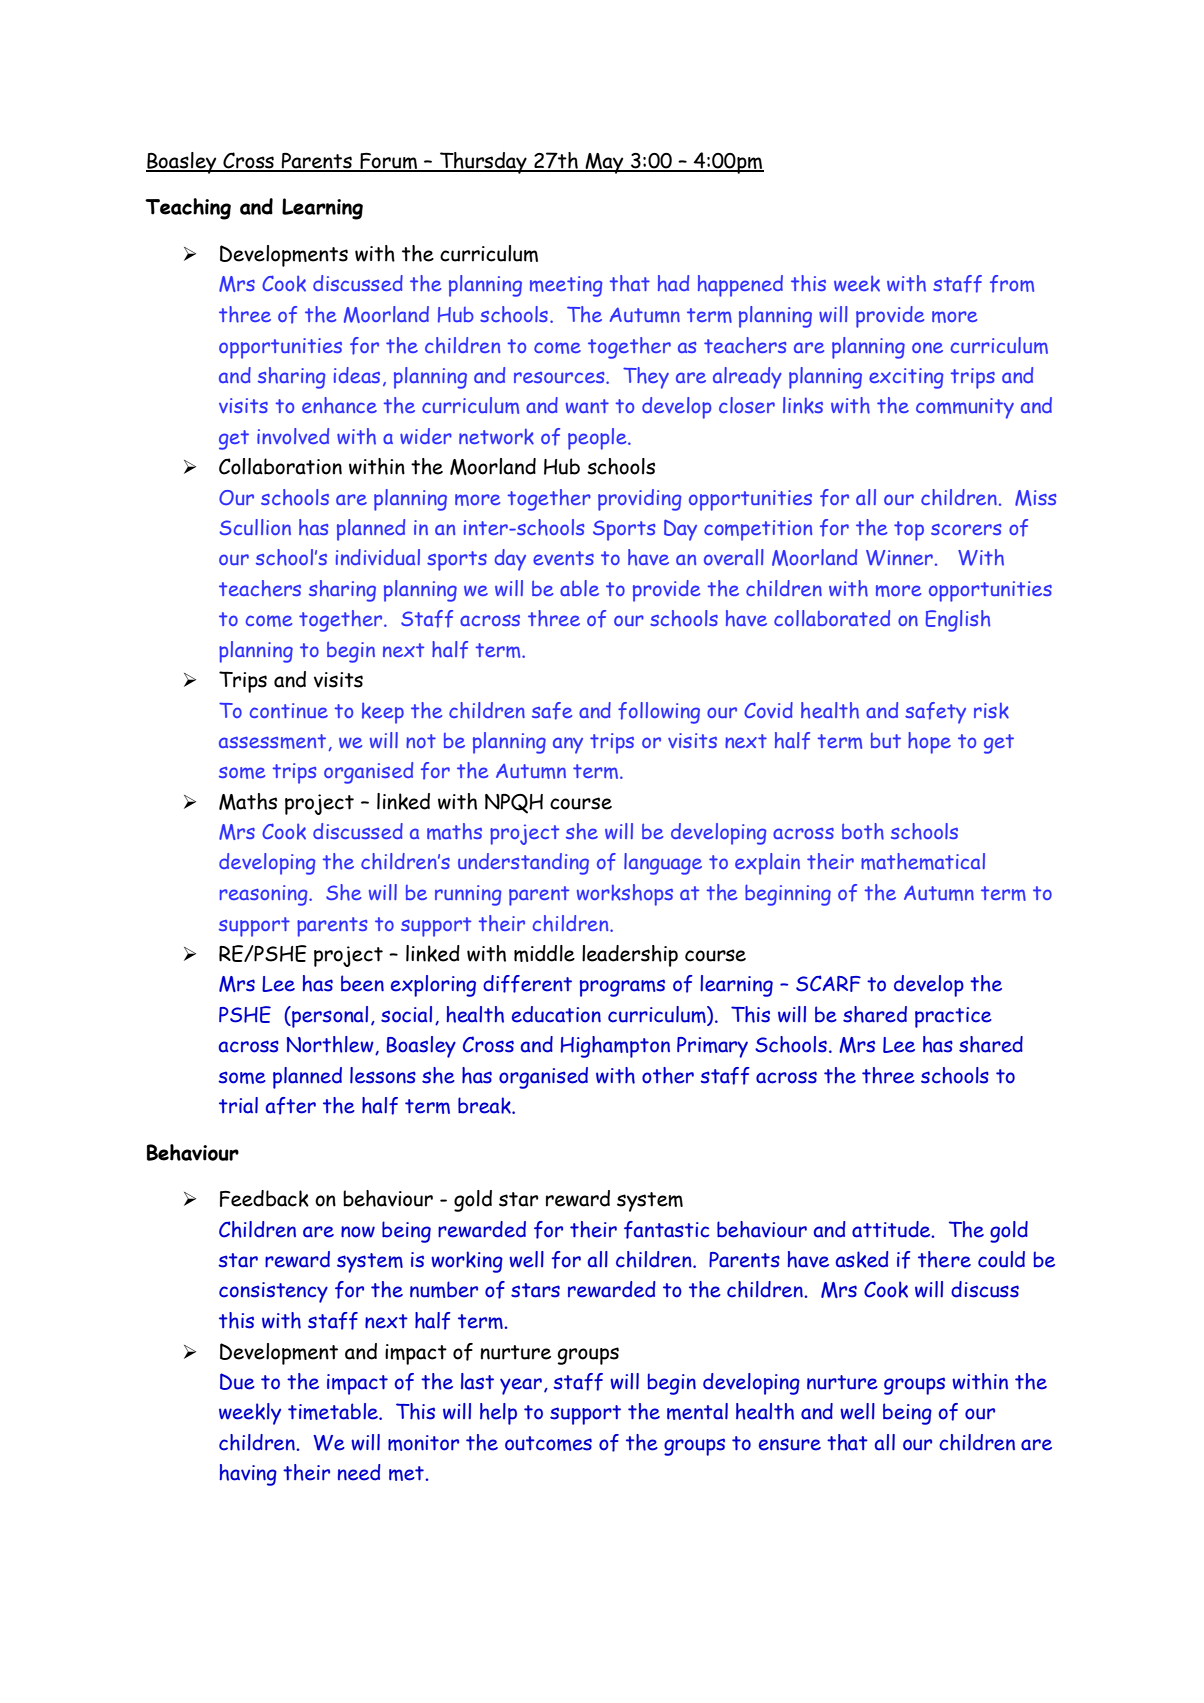 This screenshot has width=1204, height=1703. Describe the element at coordinates (1012, 284) in the screenshot. I see `from` at that location.
